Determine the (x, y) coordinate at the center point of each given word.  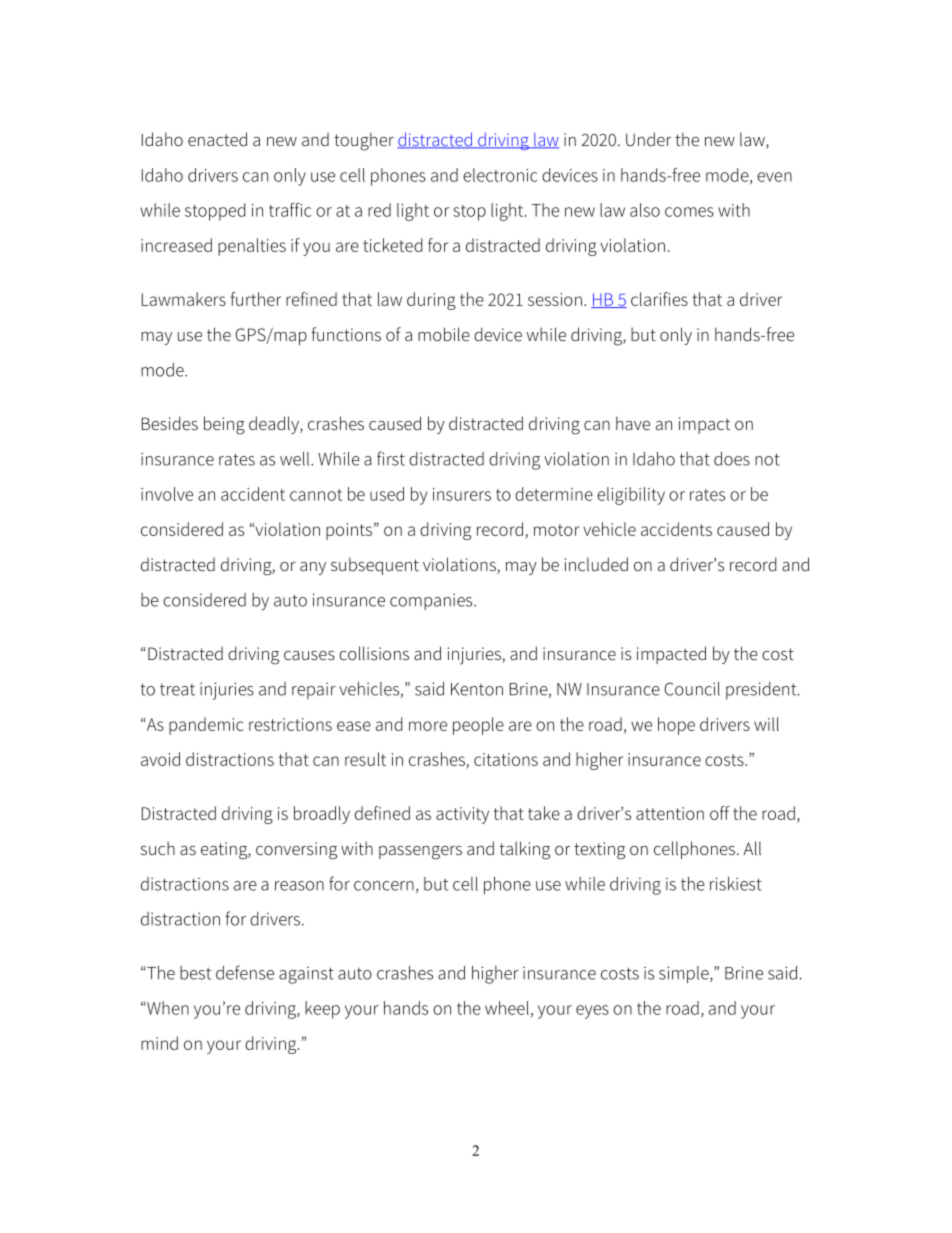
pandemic (206, 726)
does (732, 459)
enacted (217, 139)
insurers (462, 494)
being (224, 425)
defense (245, 972)
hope (676, 726)
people (478, 726)
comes (689, 212)
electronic (500, 175)
